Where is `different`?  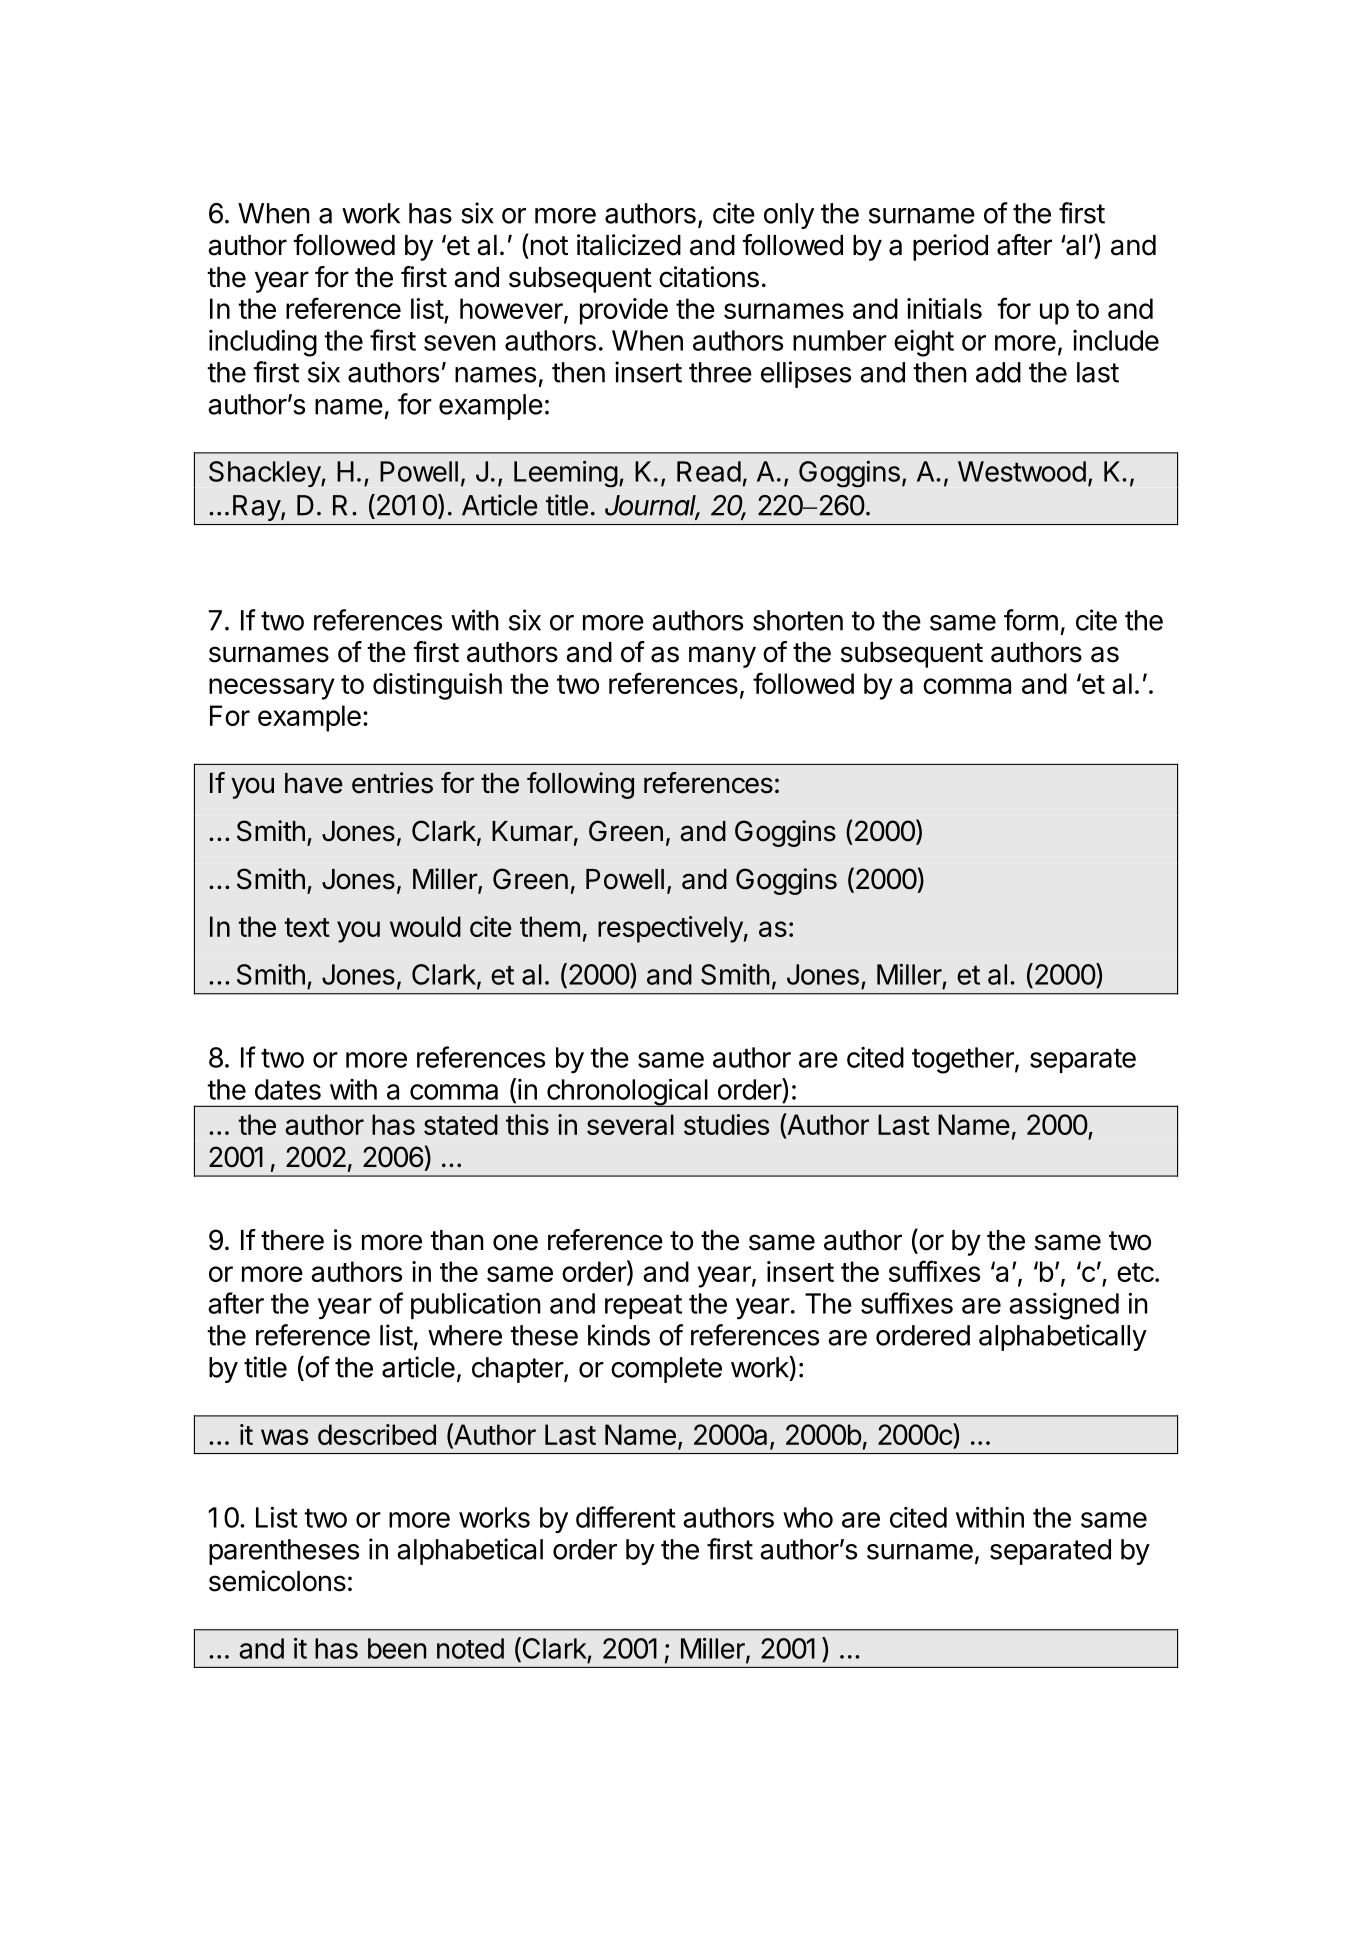 different is located at coordinates (626, 1517).
